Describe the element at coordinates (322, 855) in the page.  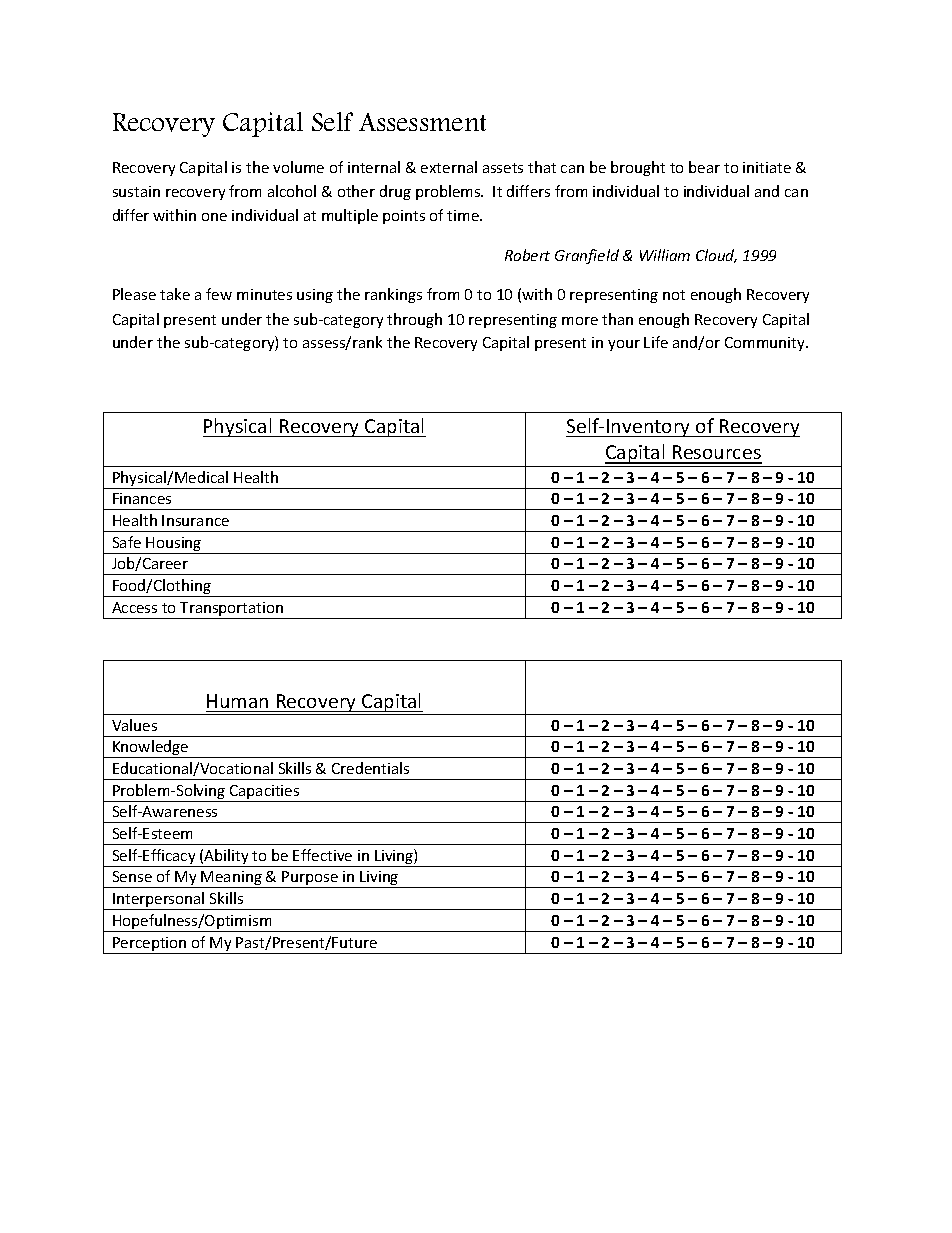
I see `Effective` at that location.
